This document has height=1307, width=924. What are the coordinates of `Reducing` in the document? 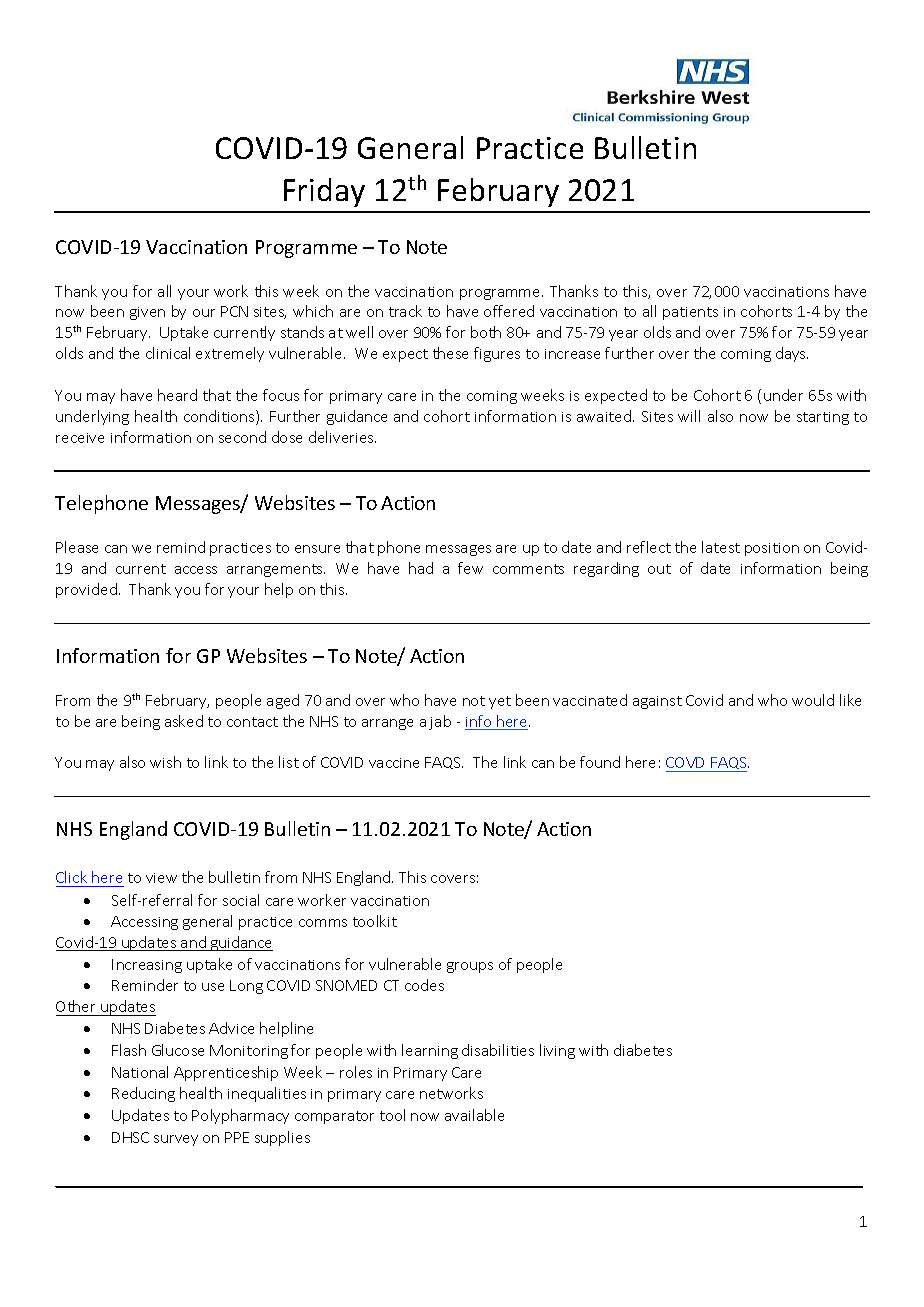 It's located at (143, 1094).
